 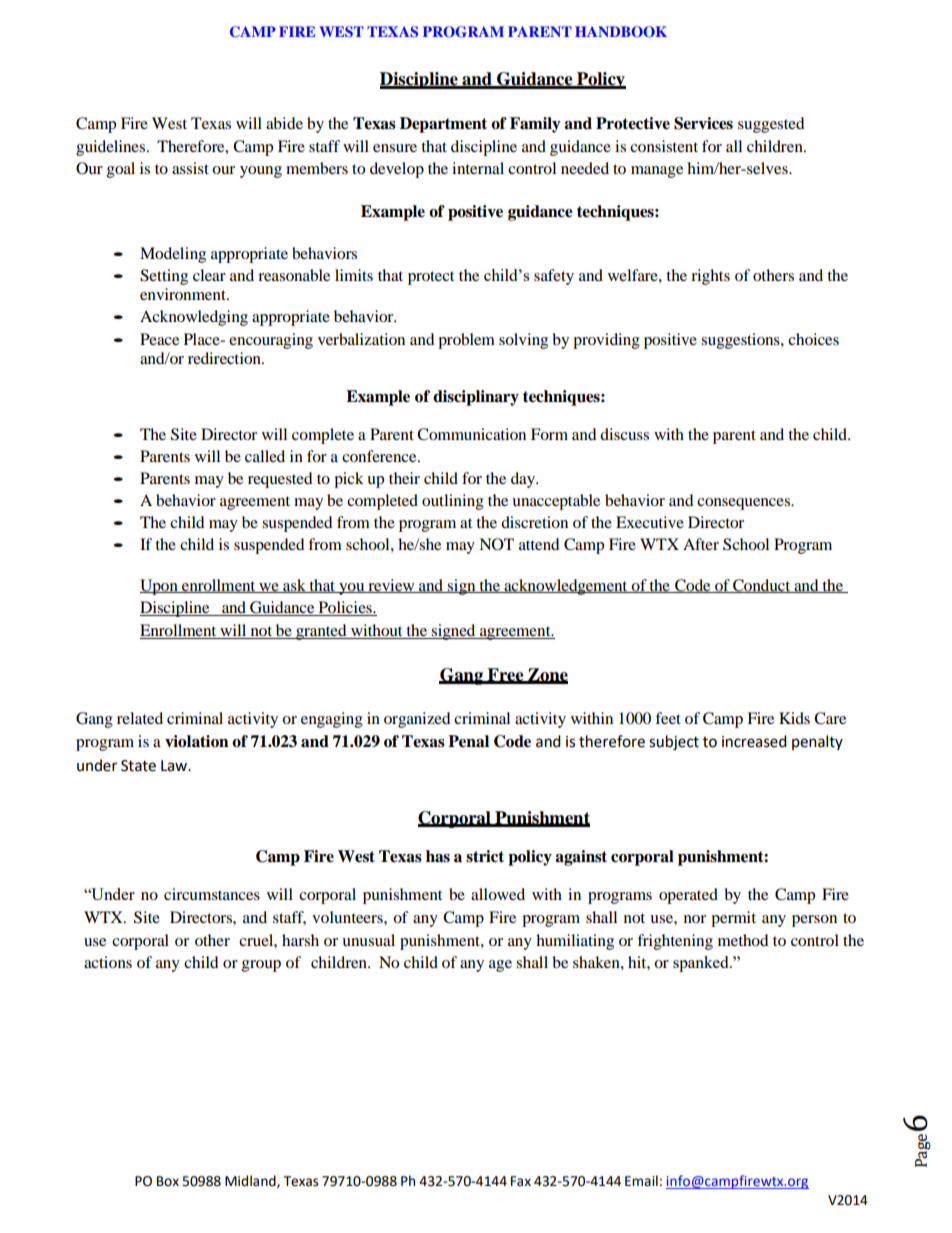 I want to click on review, so click(x=391, y=586).
